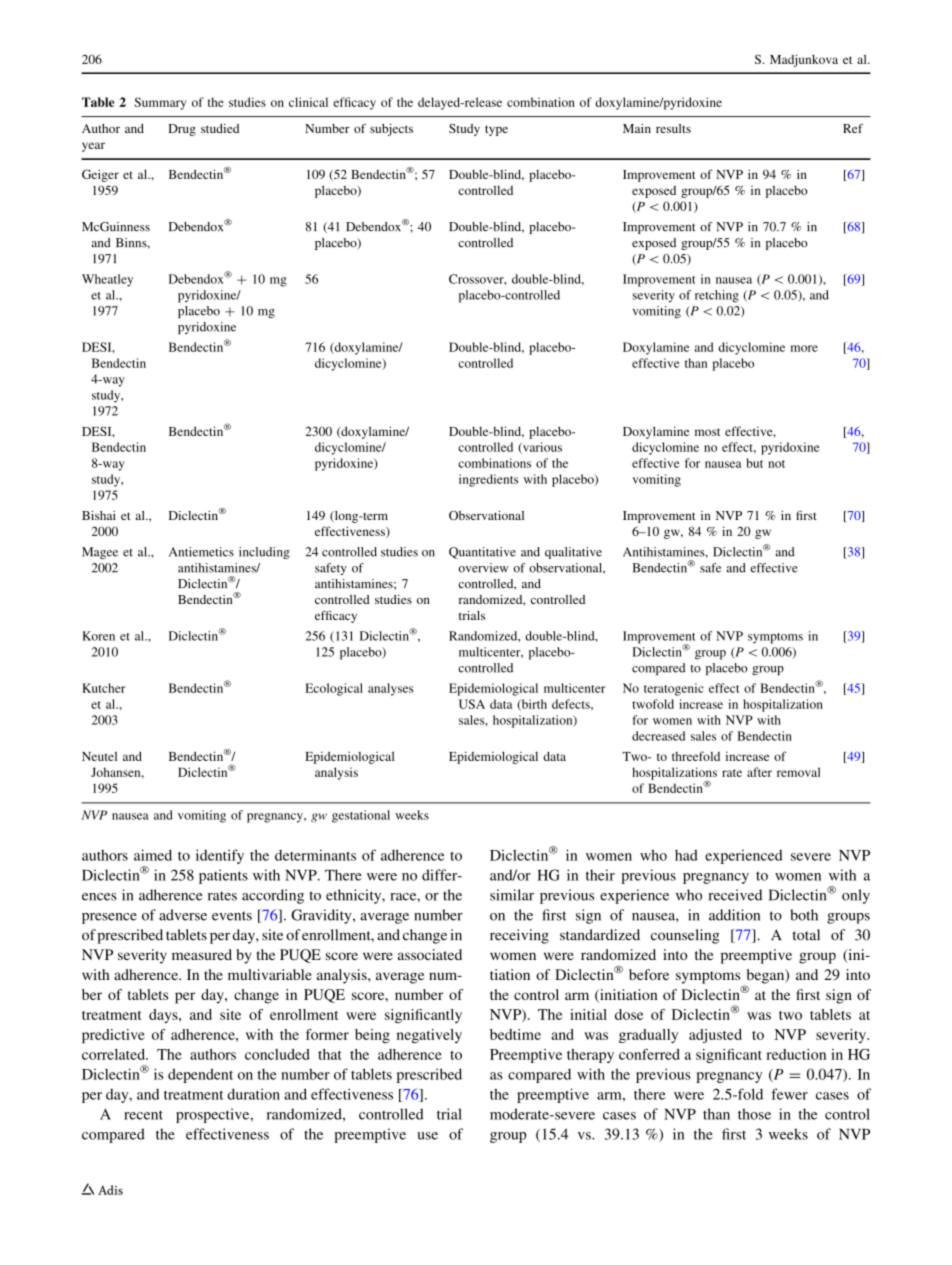  What do you see at coordinates (484, 568) in the image?
I see `overview` at bounding box center [484, 568].
